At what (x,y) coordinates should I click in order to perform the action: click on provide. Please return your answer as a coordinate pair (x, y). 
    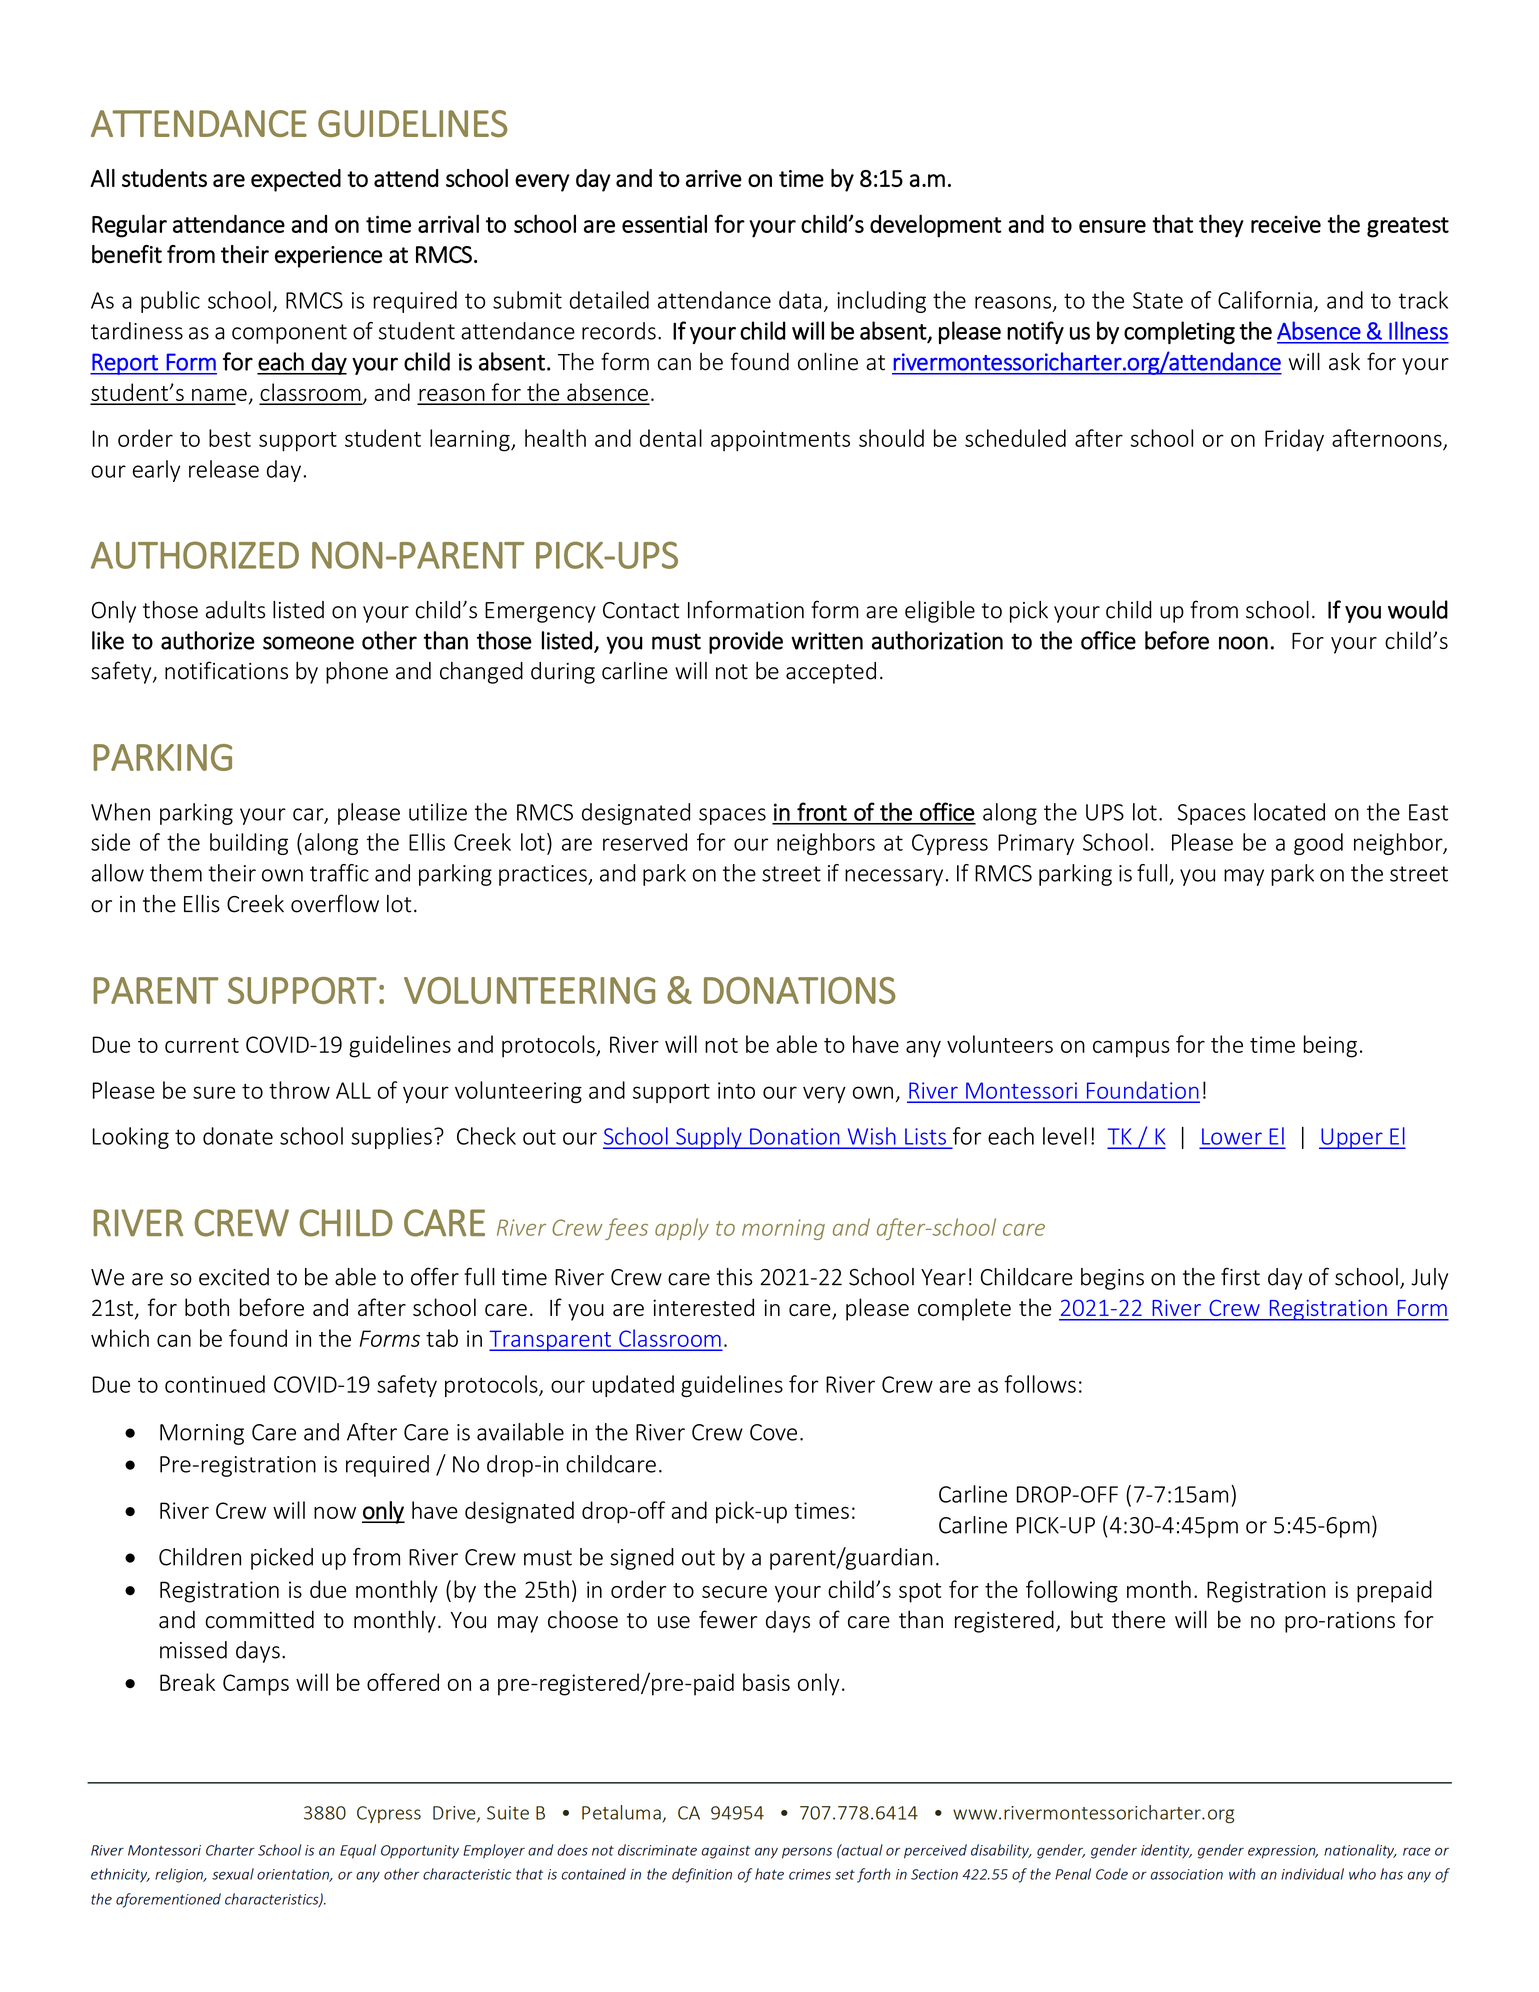
    Looking at the image, I should click on (746, 642).
